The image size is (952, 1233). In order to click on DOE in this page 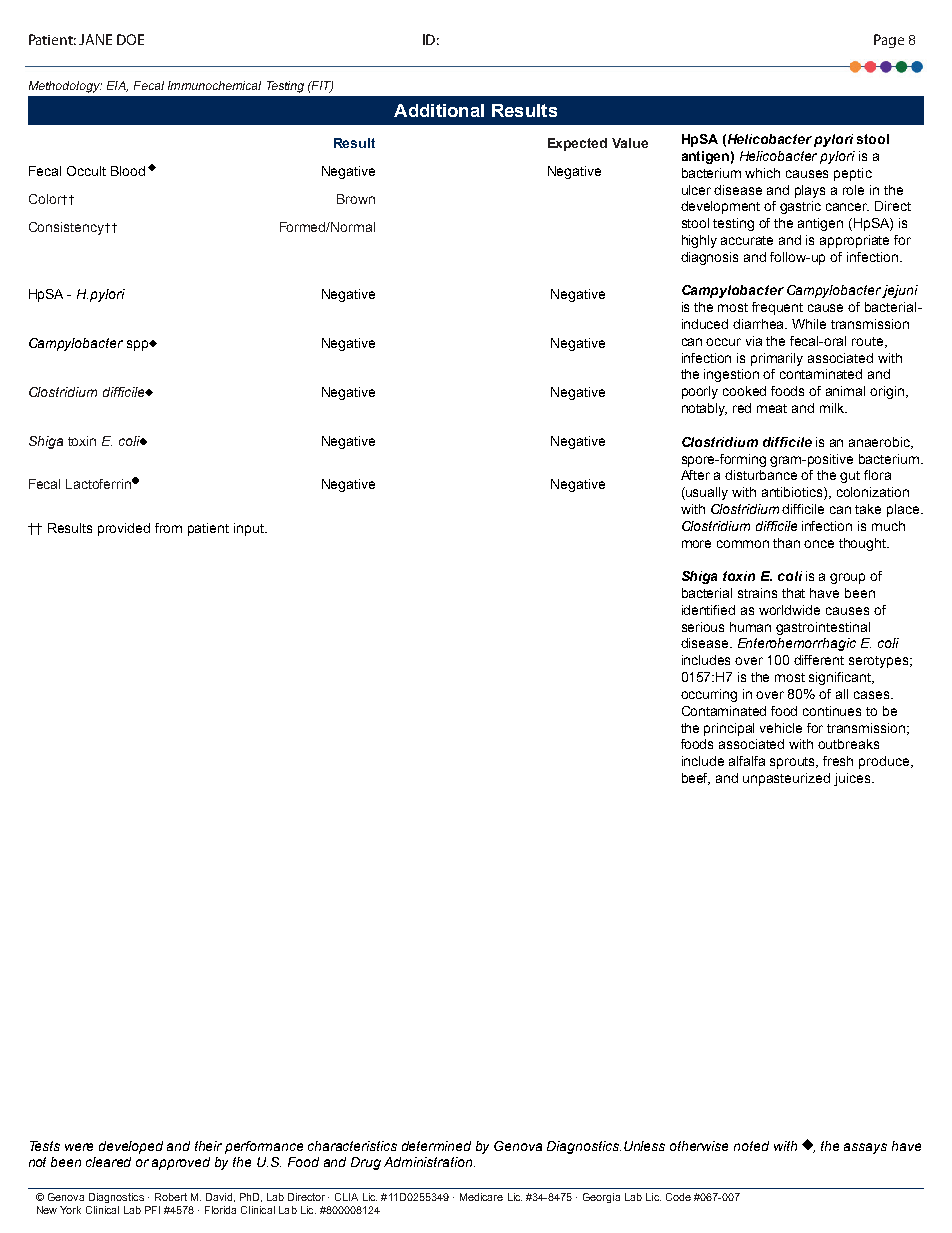, I will do `click(130, 39)`.
